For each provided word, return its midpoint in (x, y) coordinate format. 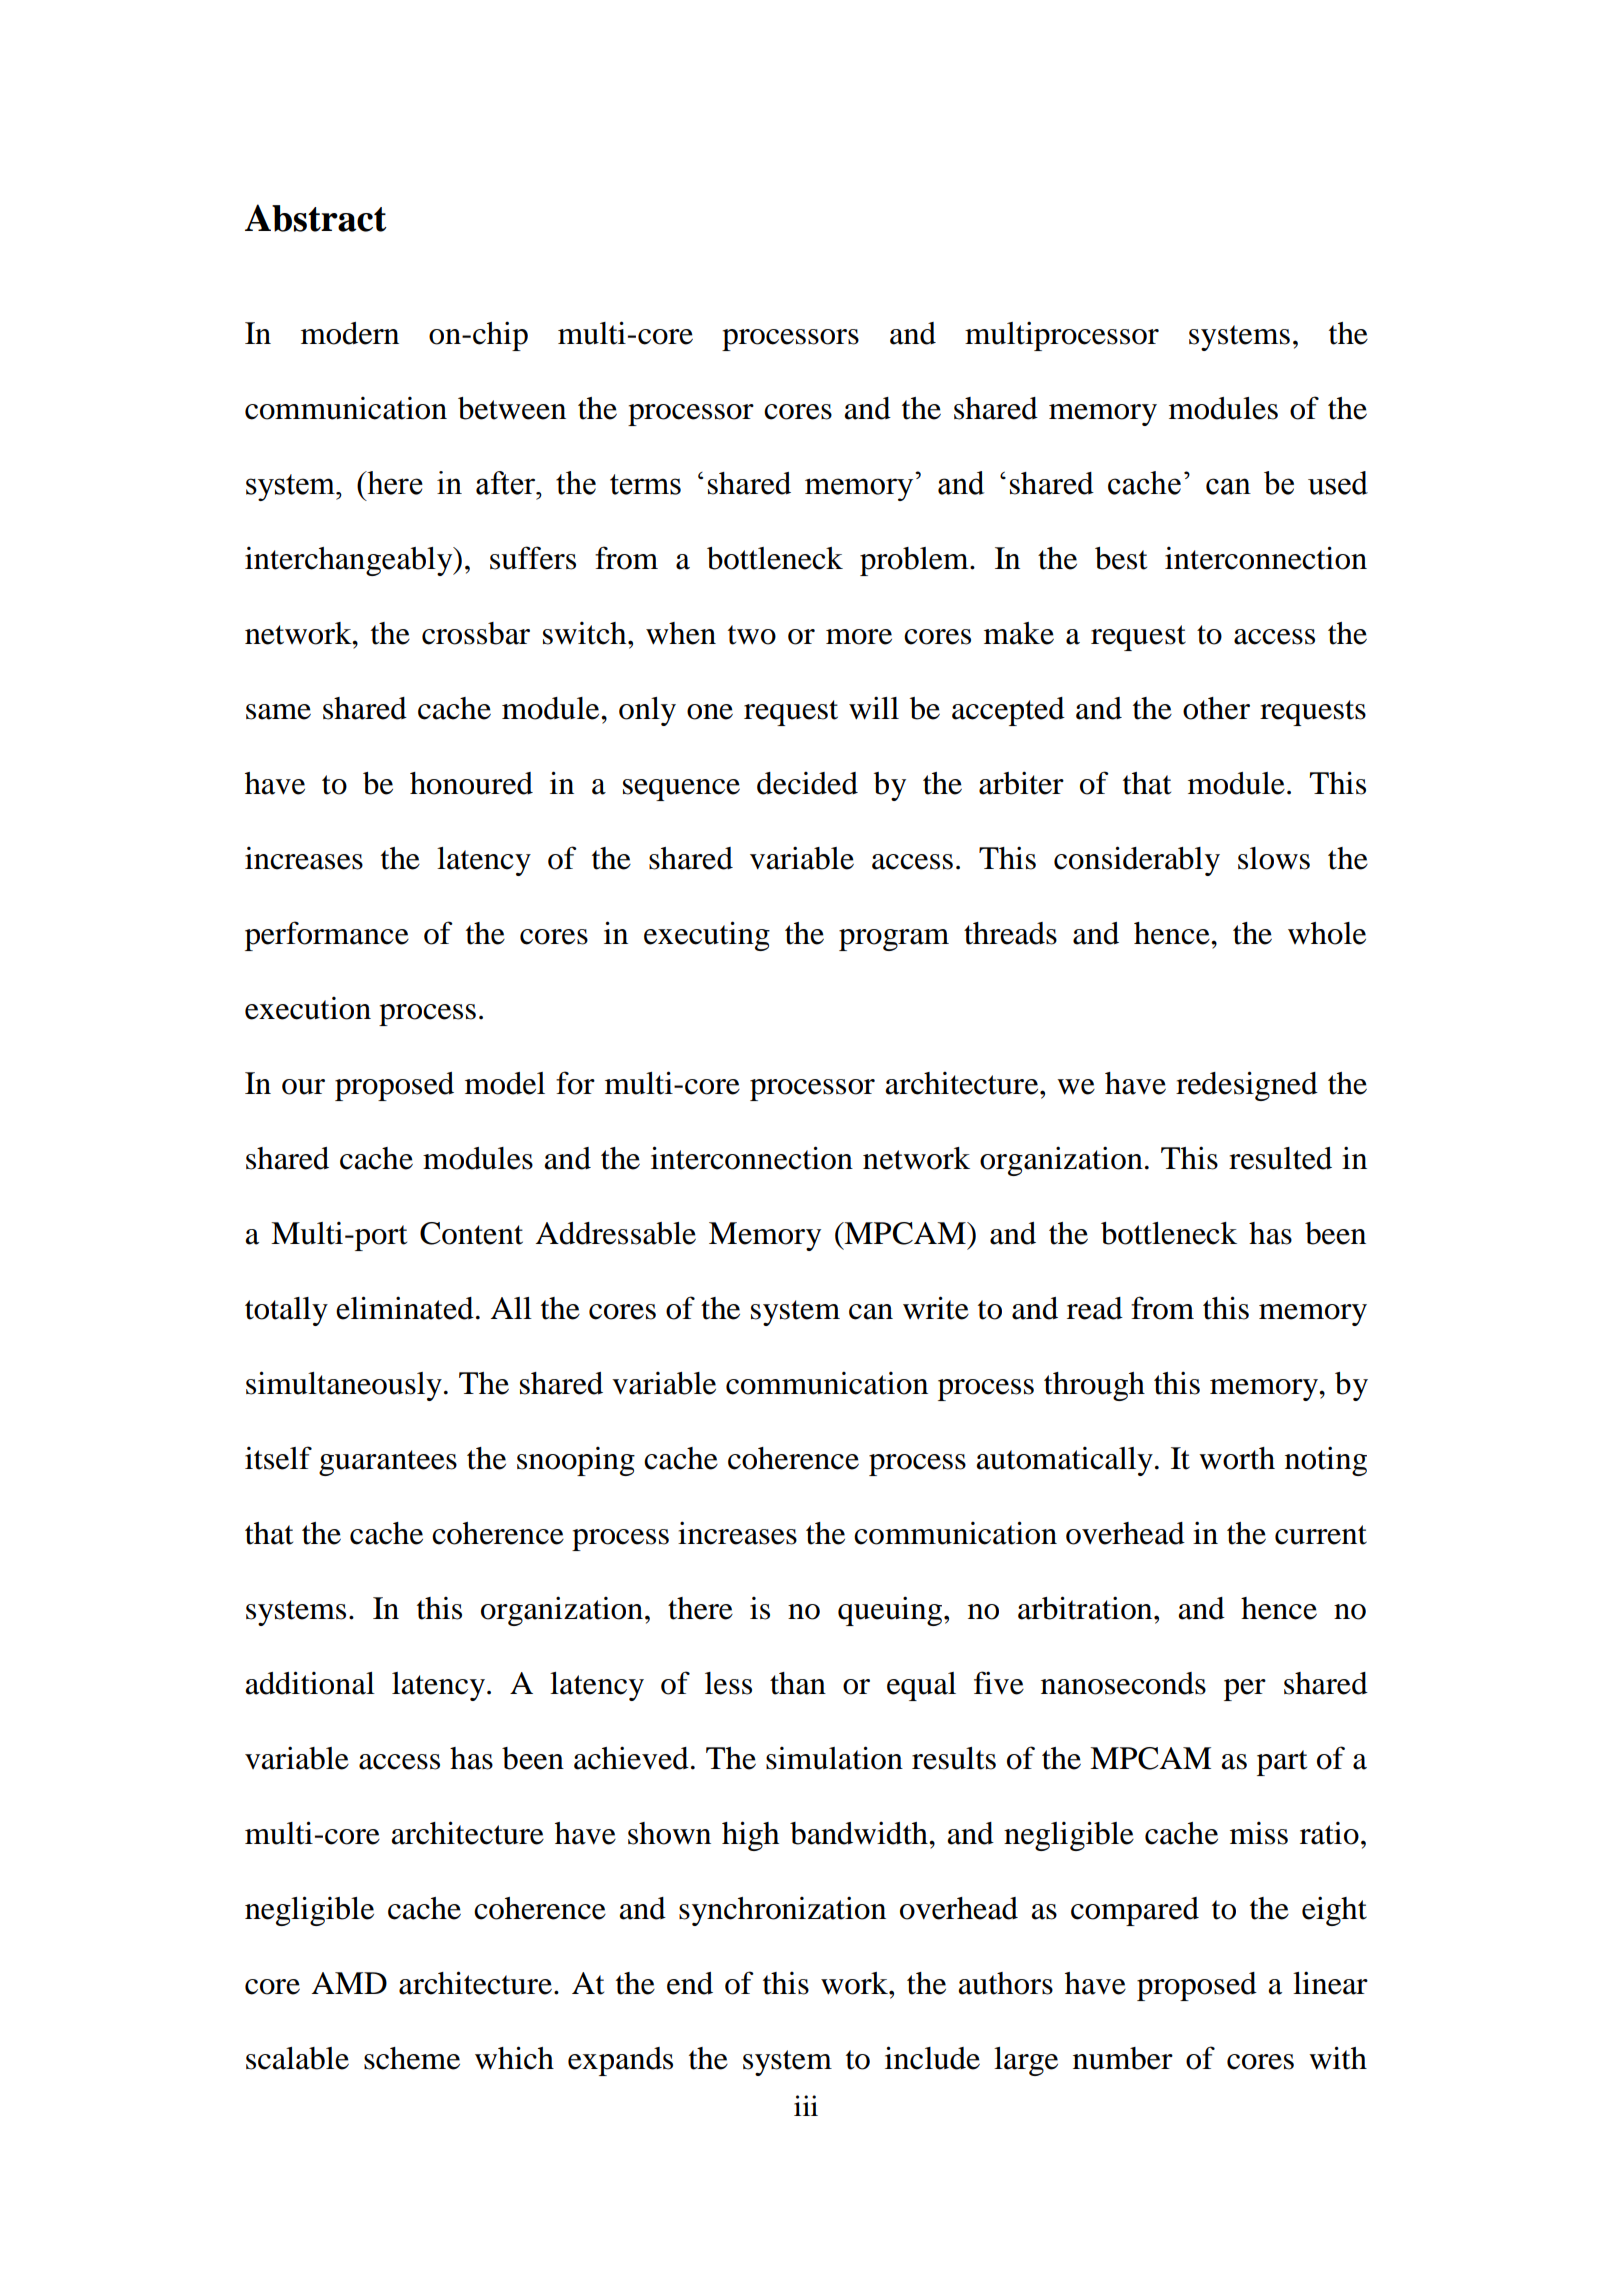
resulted (1280, 1158)
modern (350, 333)
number (1123, 2058)
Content (471, 1233)
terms (645, 484)
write (936, 1308)
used (1338, 483)
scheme (412, 2058)
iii (806, 2105)
